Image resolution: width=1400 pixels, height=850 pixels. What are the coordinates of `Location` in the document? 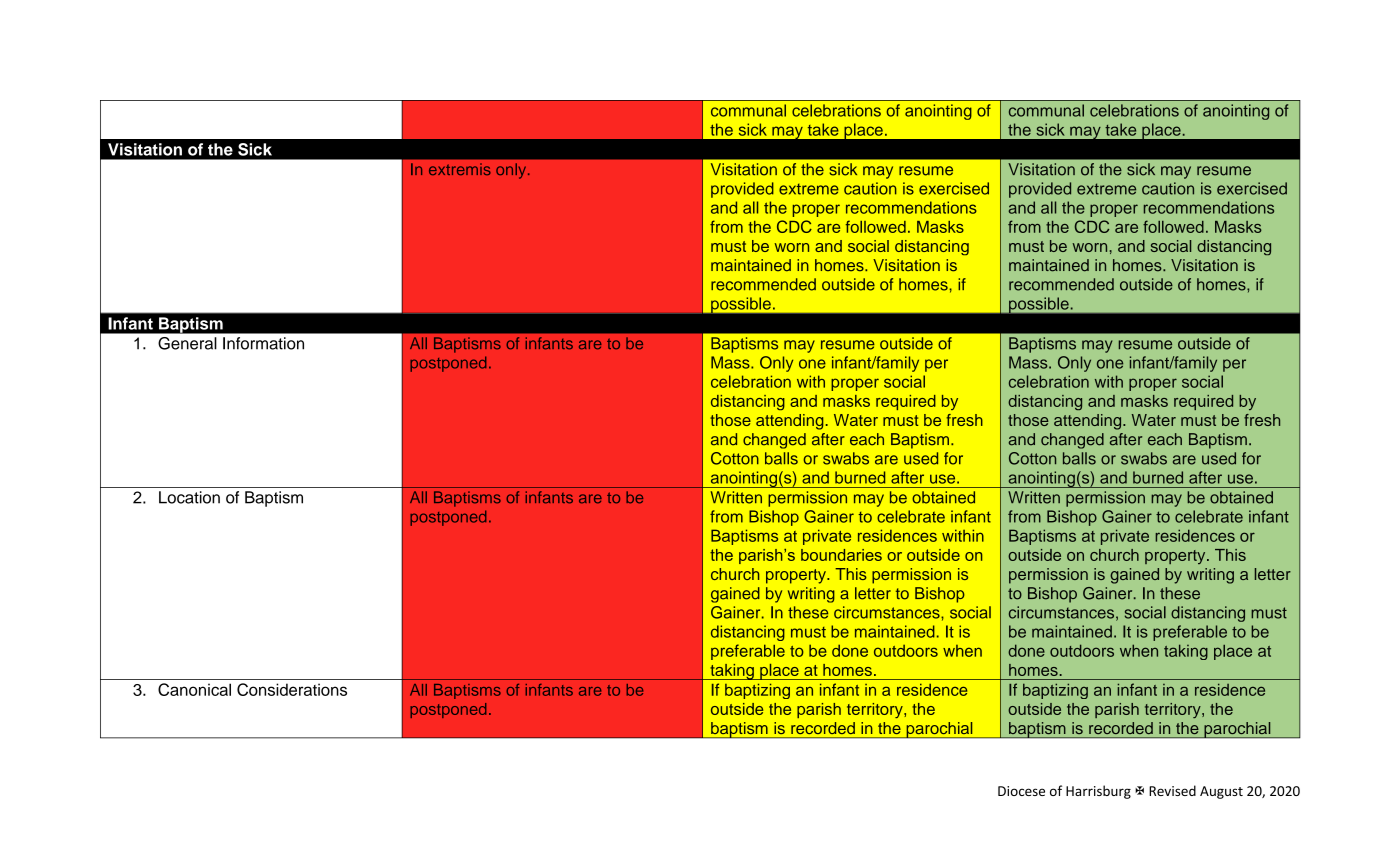 It's located at (189, 497).
